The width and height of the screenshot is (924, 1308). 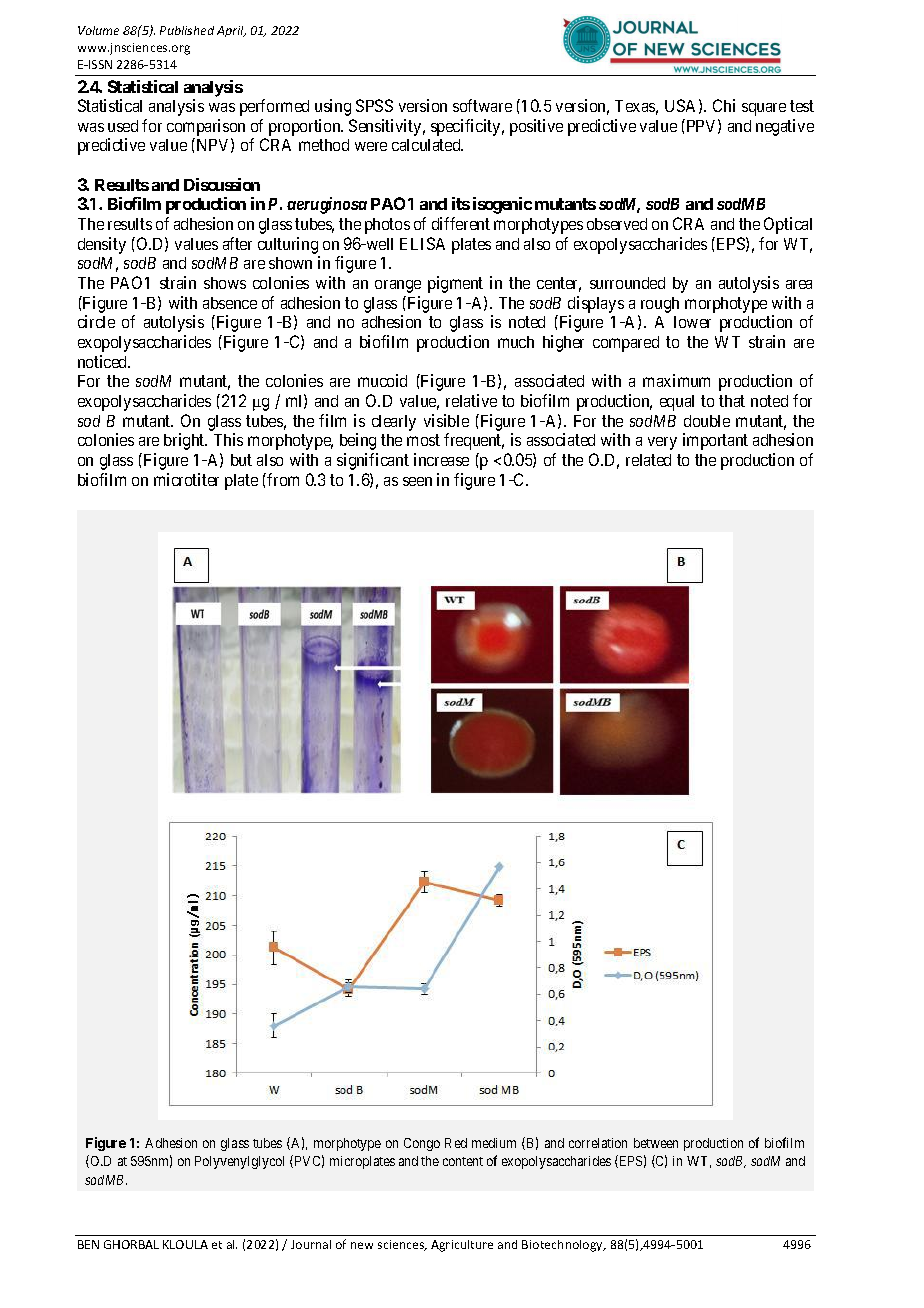 What do you see at coordinates (422, 1144) in the screenshot?
I see `Congo` at bounding box center [422, 1144].
